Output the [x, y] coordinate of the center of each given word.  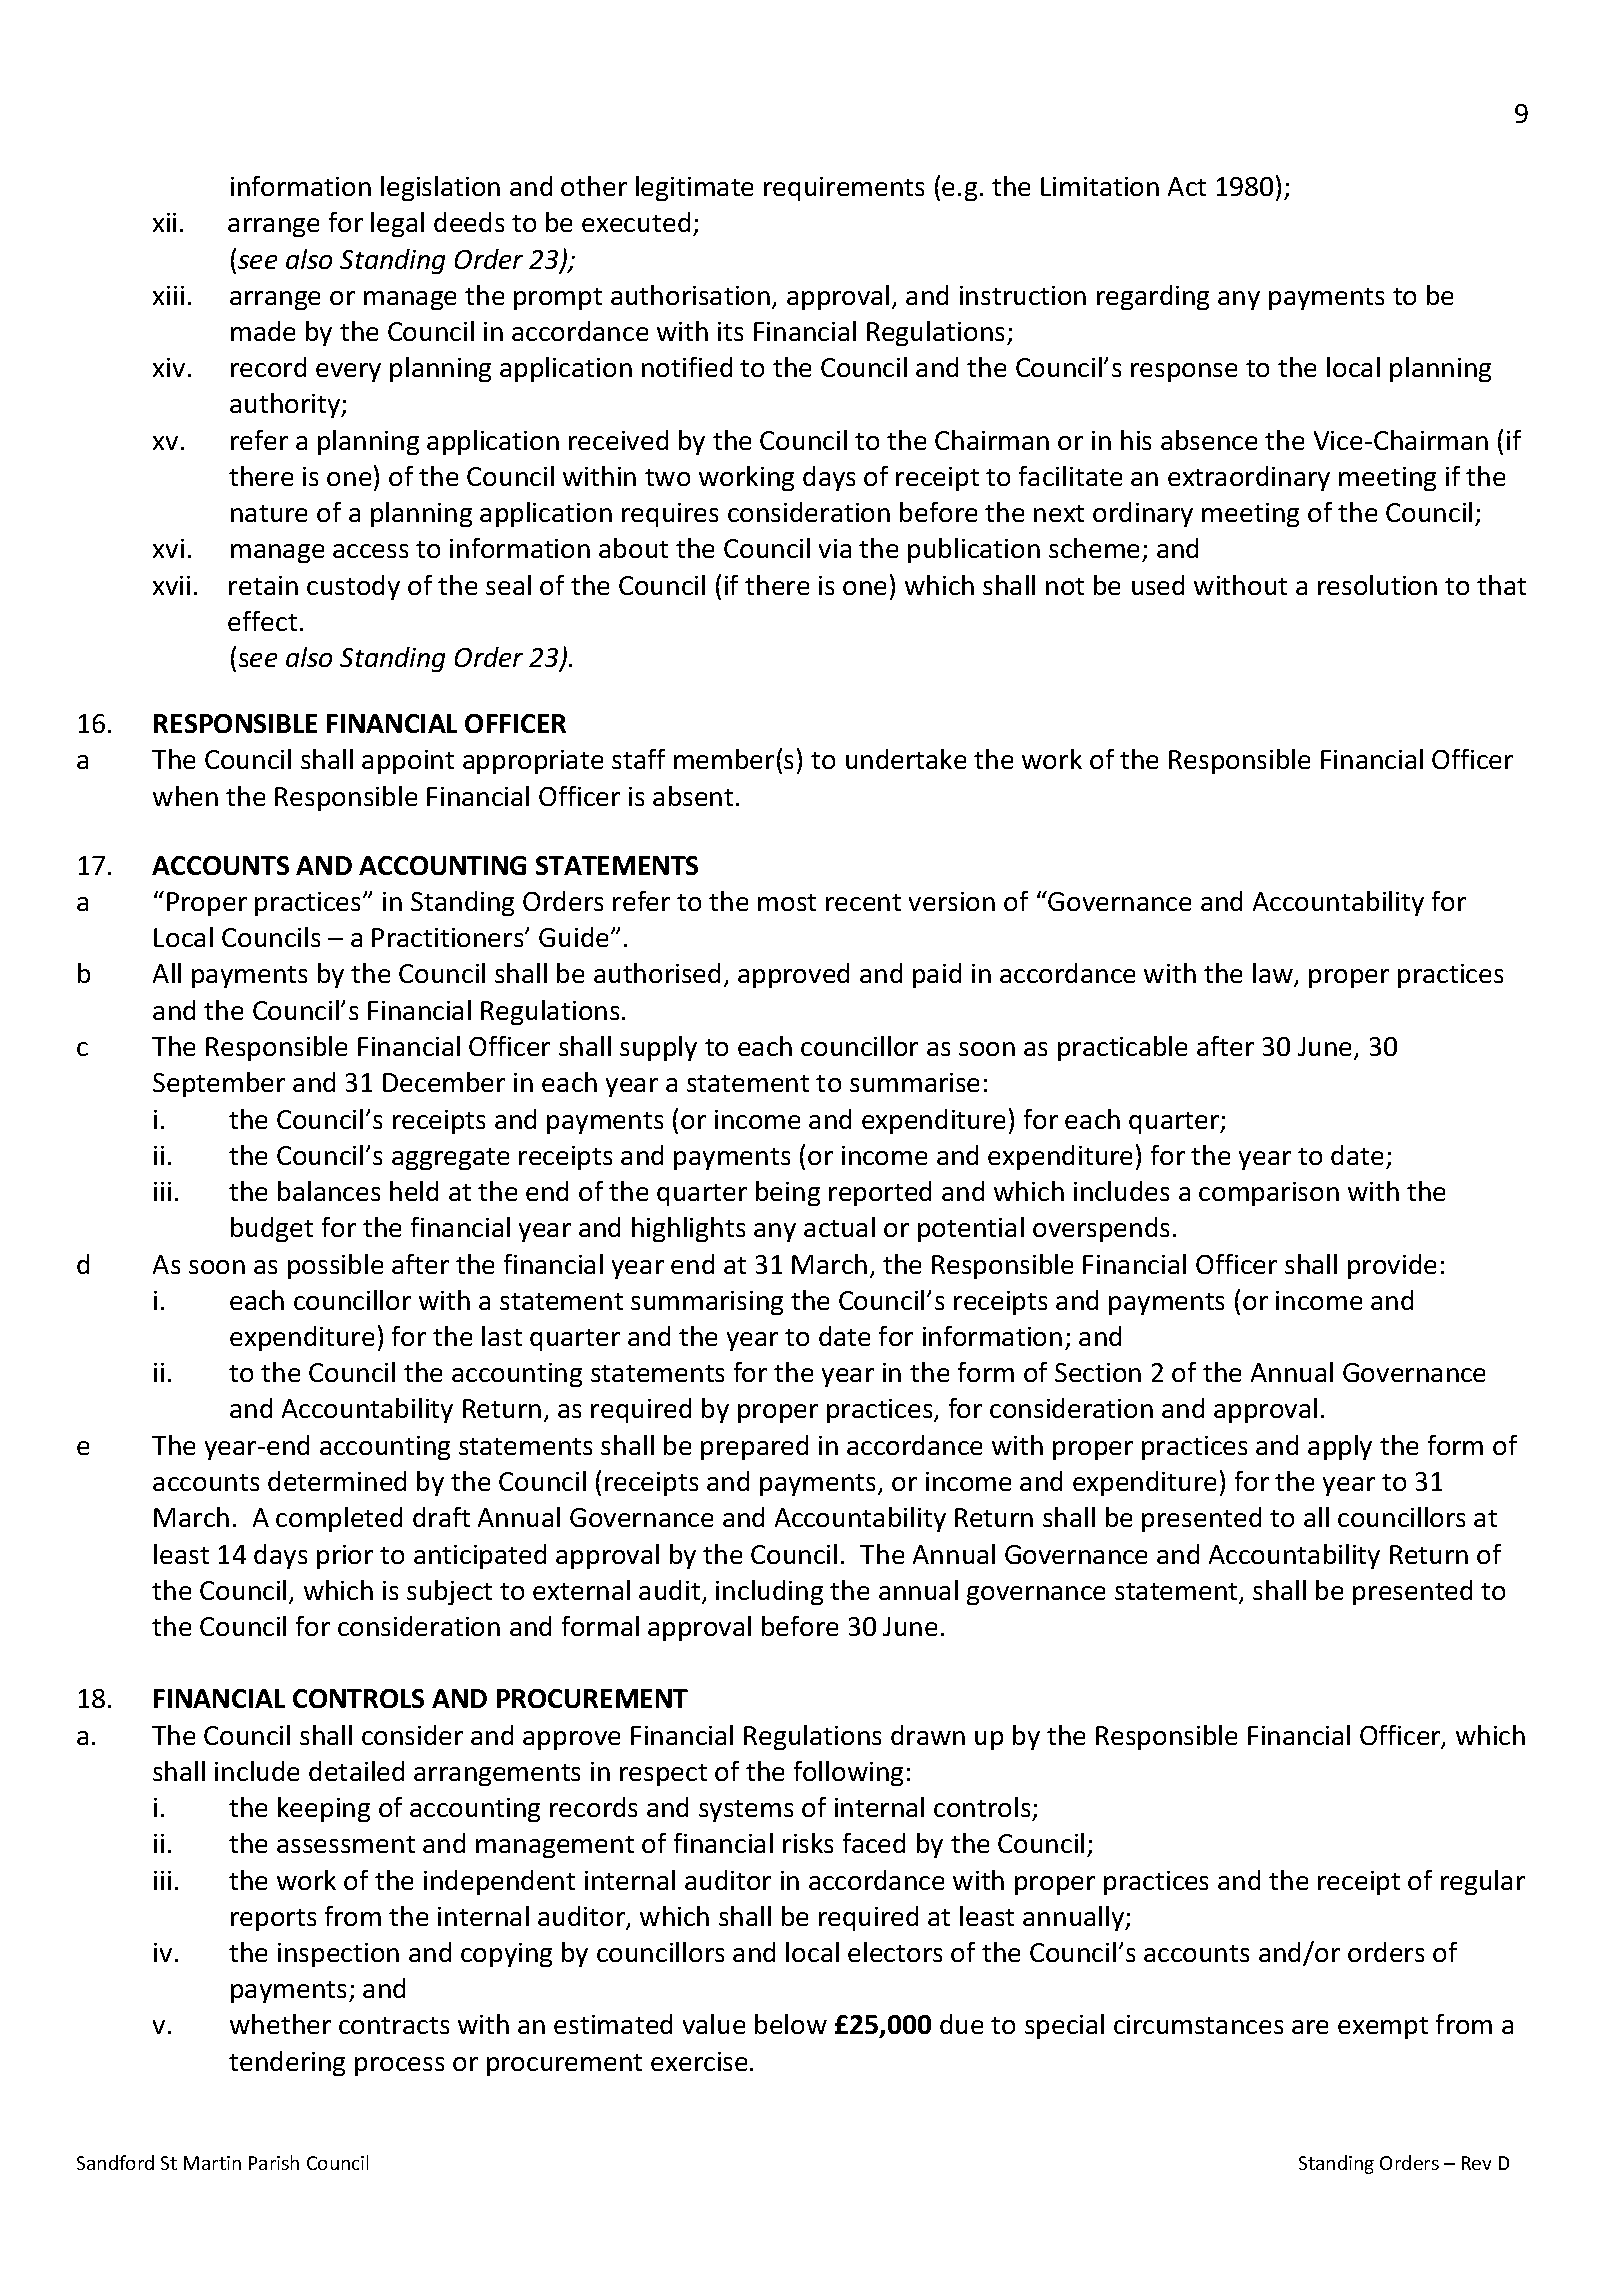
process [399, 2066]
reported [880, 1193]
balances [329, 1191]
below [791, 2024]
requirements [844, 189]
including [769, 1592]
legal [397, 224]
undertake [906, 759]
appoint [408, 762]
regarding [1153, 297]
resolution [1377, 585]
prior [345, 1557]
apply [1340, 1447]
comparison [1269, 1194]
